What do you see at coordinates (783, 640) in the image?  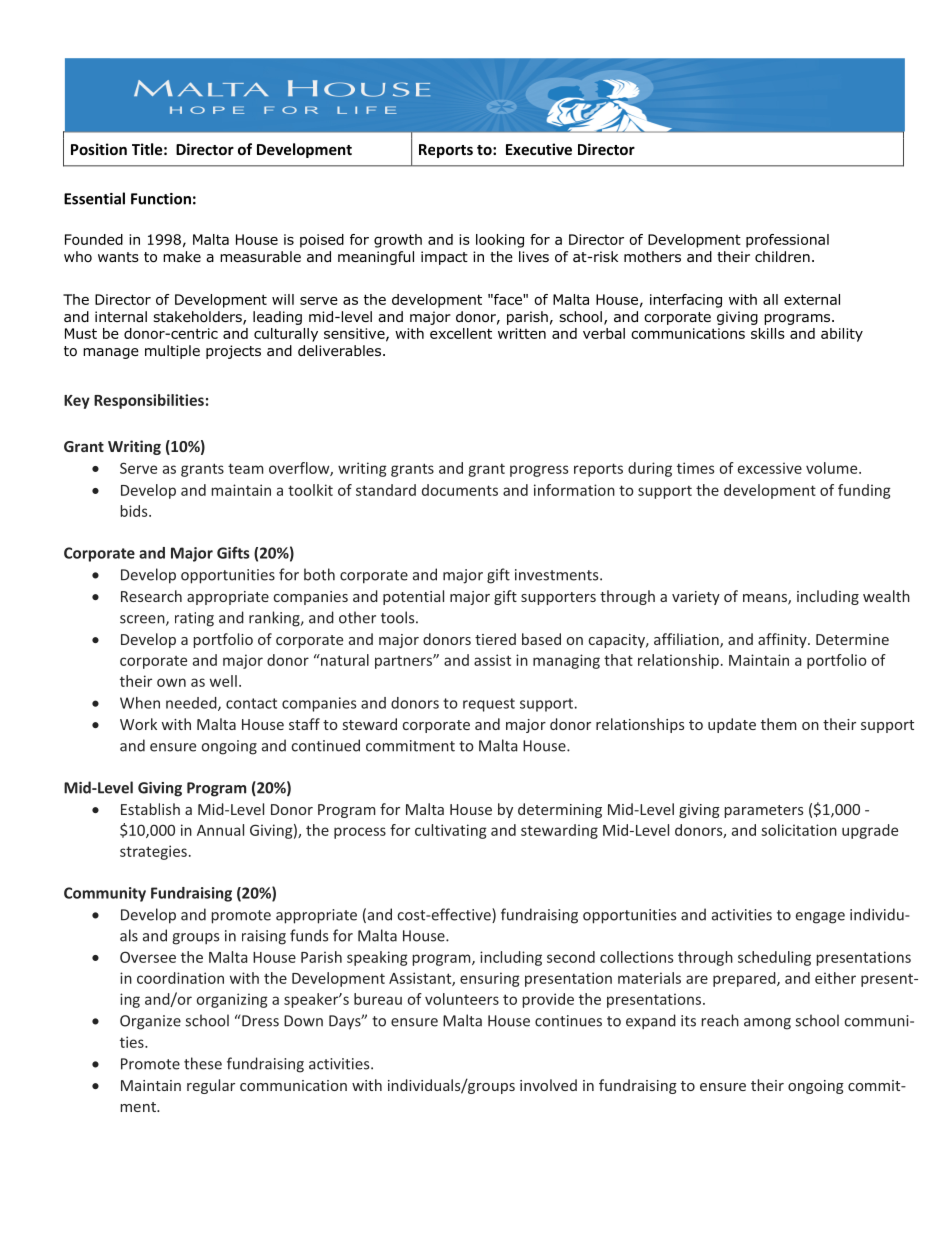 I see `affinity` at bounding box center [783, 640].
